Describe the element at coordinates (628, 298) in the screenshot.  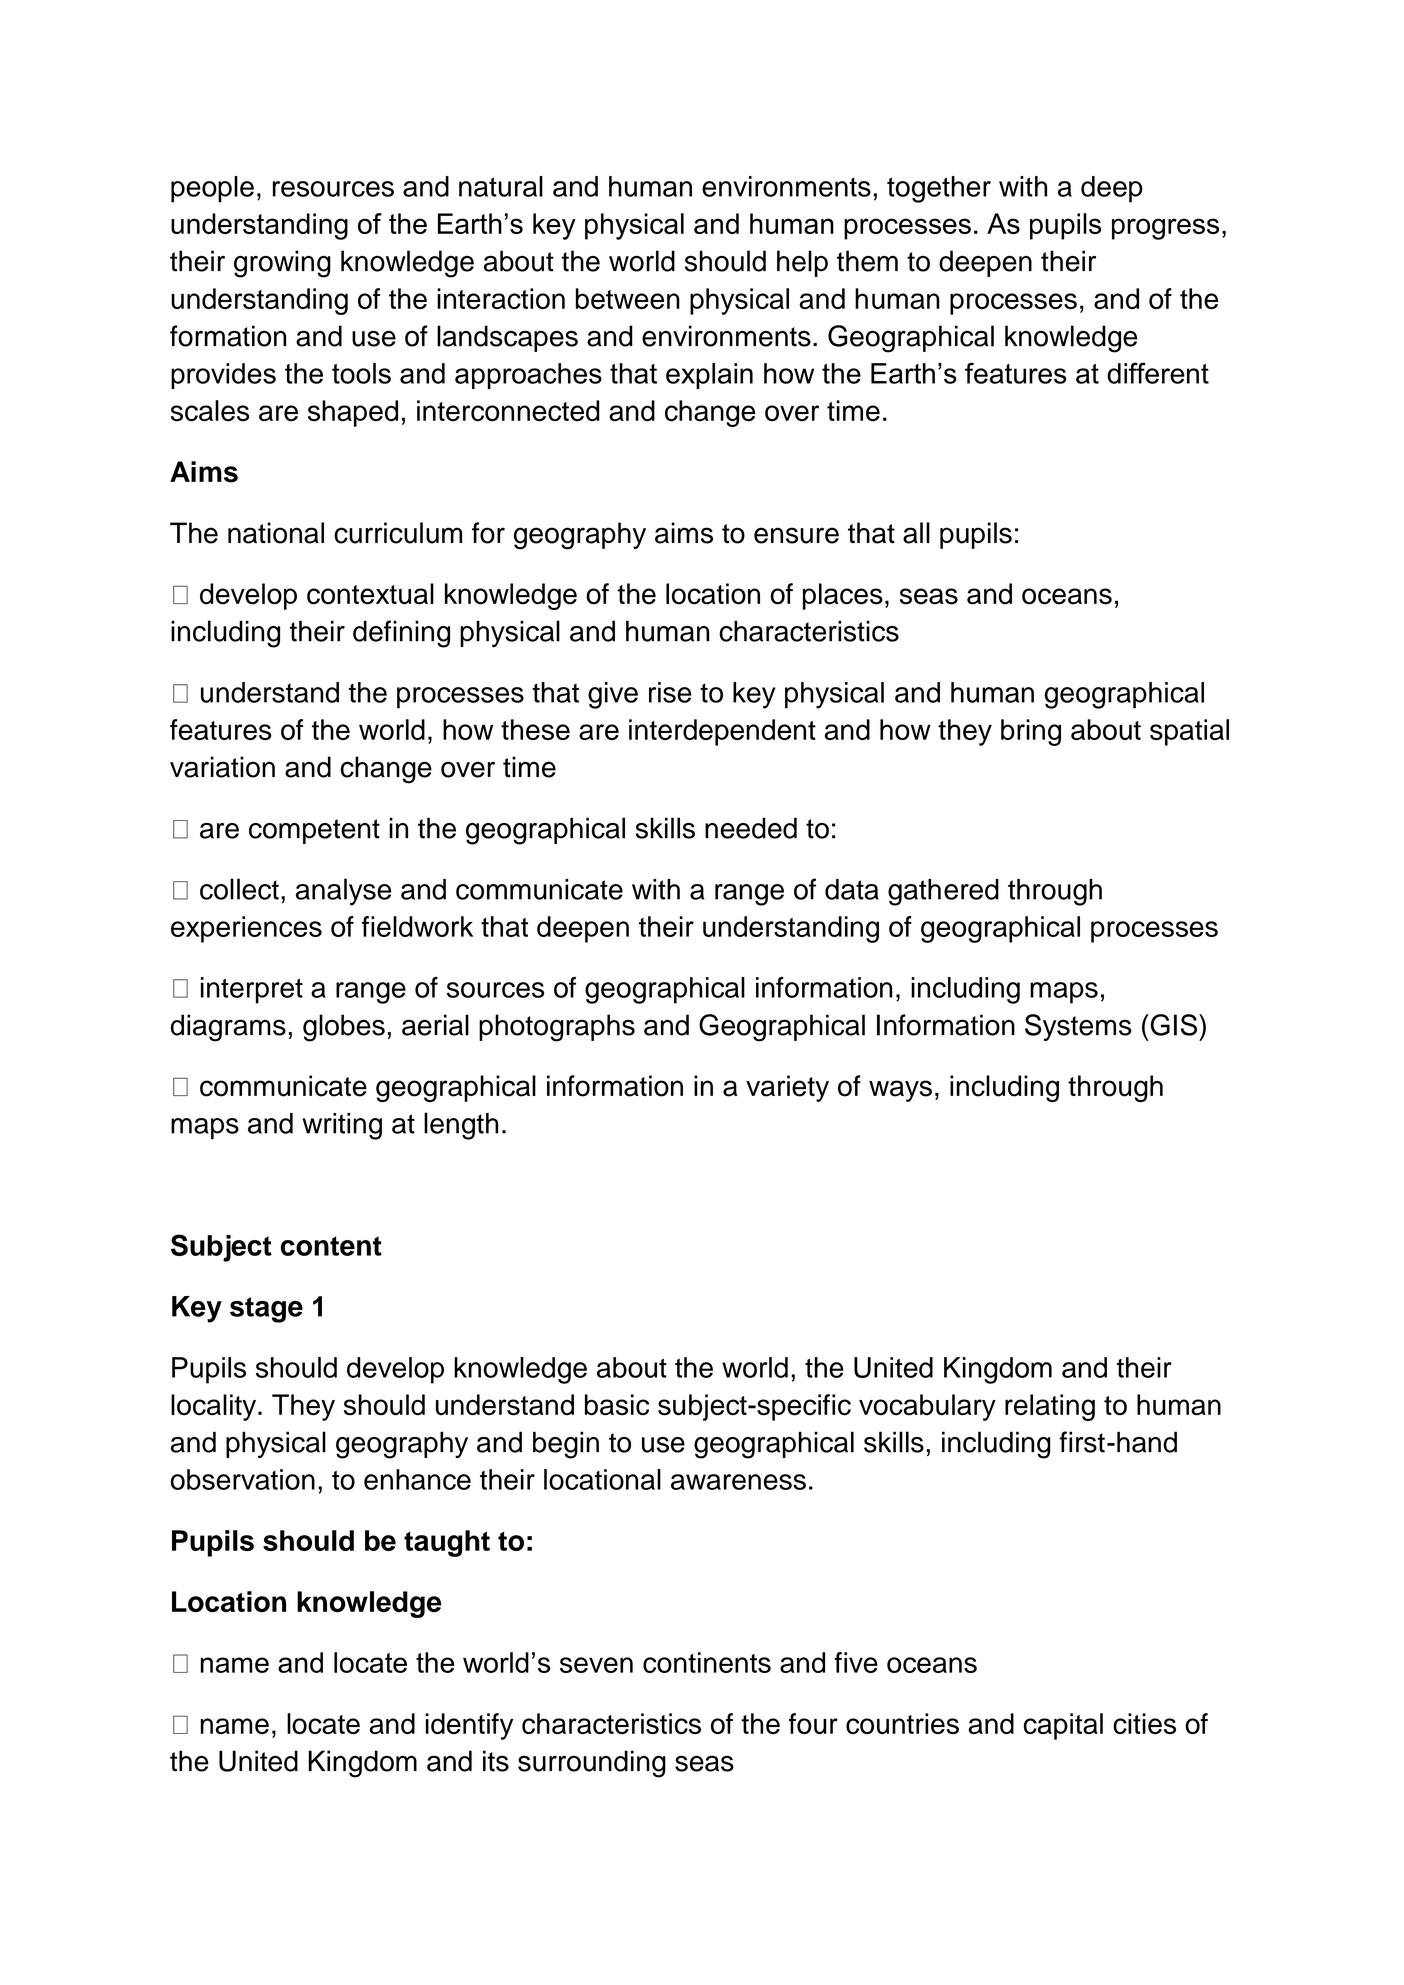
I see `between` at that location.
